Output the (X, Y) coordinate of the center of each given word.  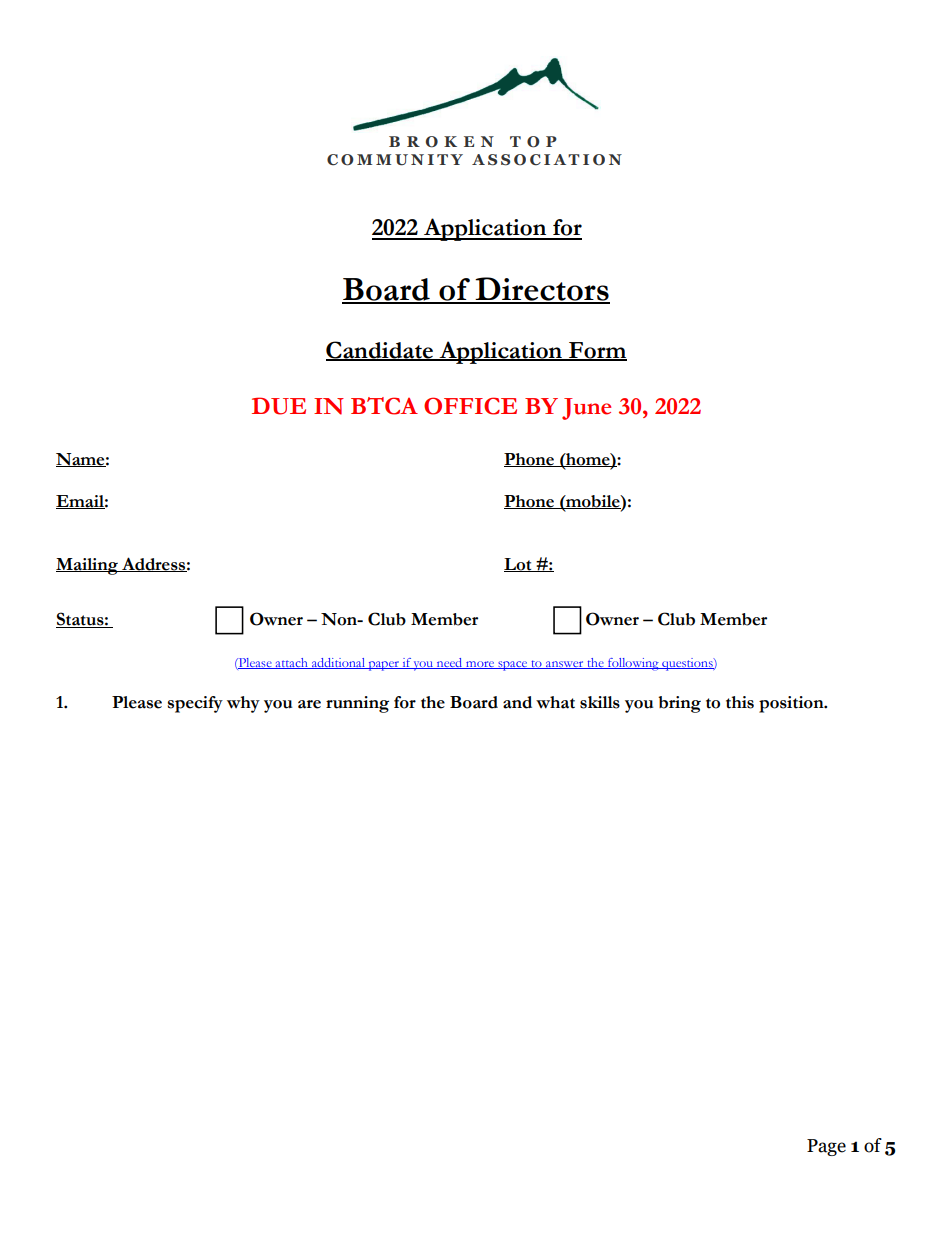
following (633, 664)
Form (597, 351)
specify (195, 704)
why (243, 704)
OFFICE (470, 406)
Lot (519, 565)
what (555, 702)
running (357, 704)
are (309, 704)
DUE (279, 406)
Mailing (88, 566)
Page (826, 1147)
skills (600, 702)
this (740, 702)
